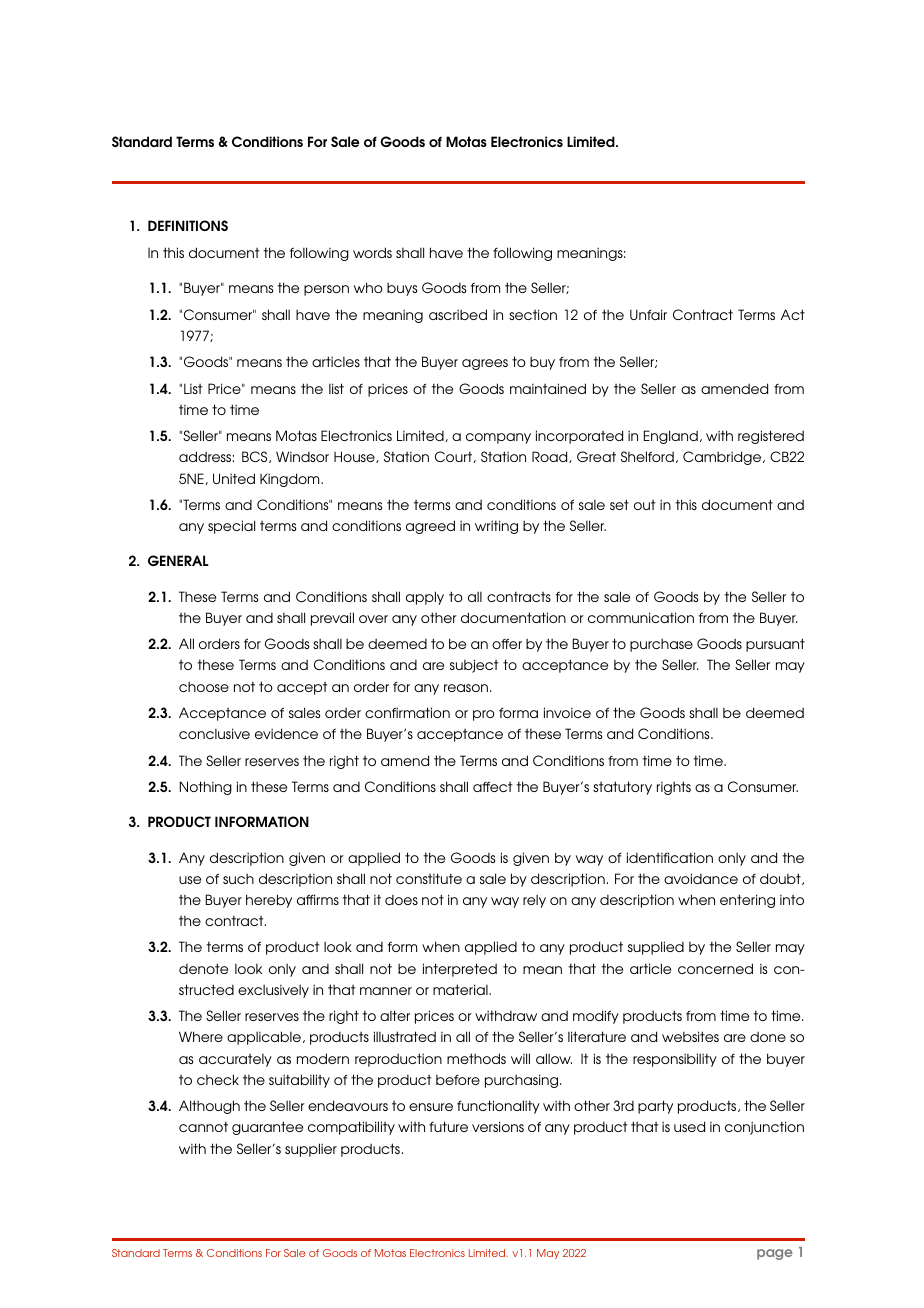 The image size is (924, 1308). Describe the element at coordinates (534, 901) in the document. I see `rely` at that location.
